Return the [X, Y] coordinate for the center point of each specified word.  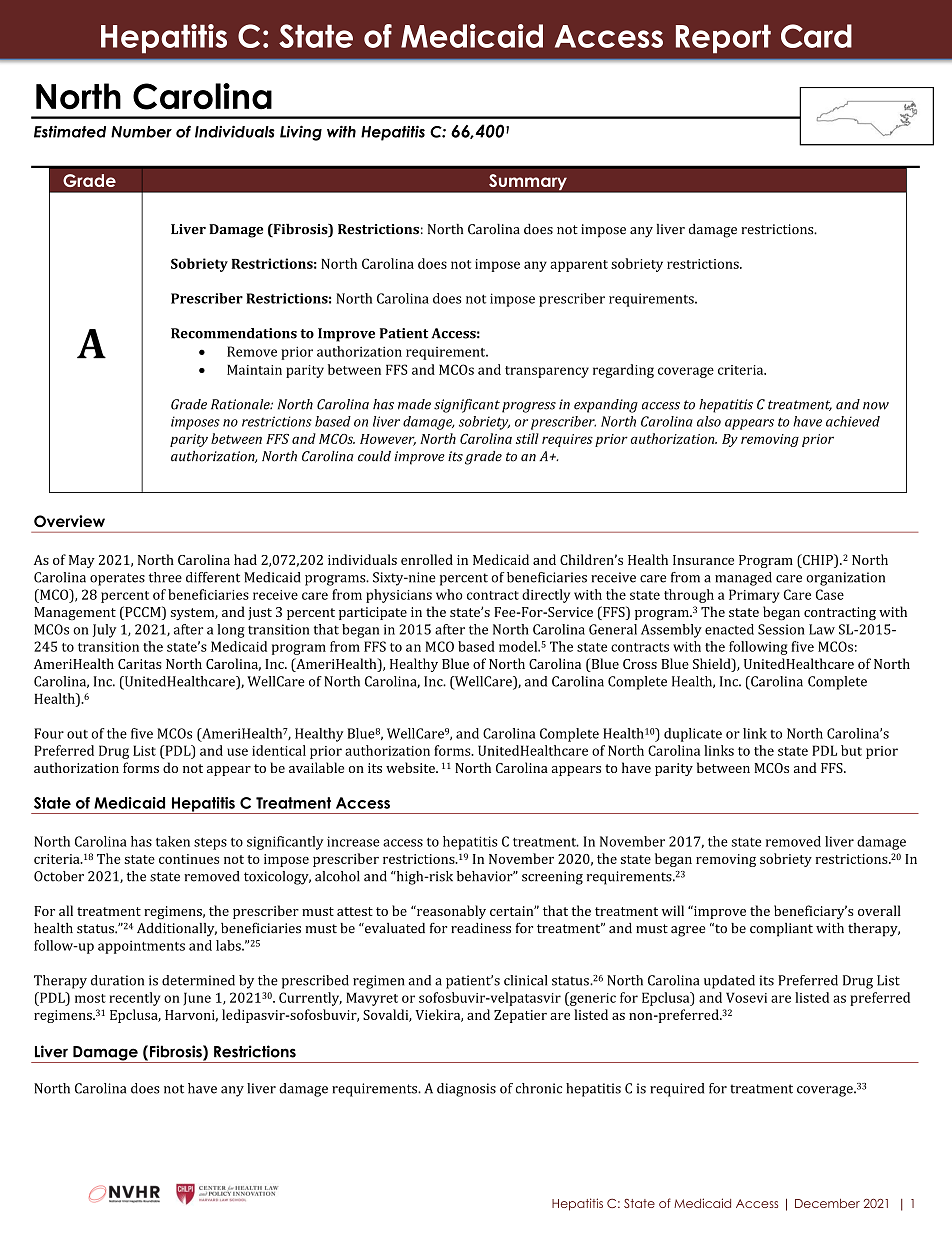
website [411, 767]
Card [816, 36]
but [851, 750]
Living [301, 133]
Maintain [254, 370]
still [527, 438]
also [709, 421]
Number [141, 132]
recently [134, 999]
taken [173, 841]
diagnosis [466, 1090]
